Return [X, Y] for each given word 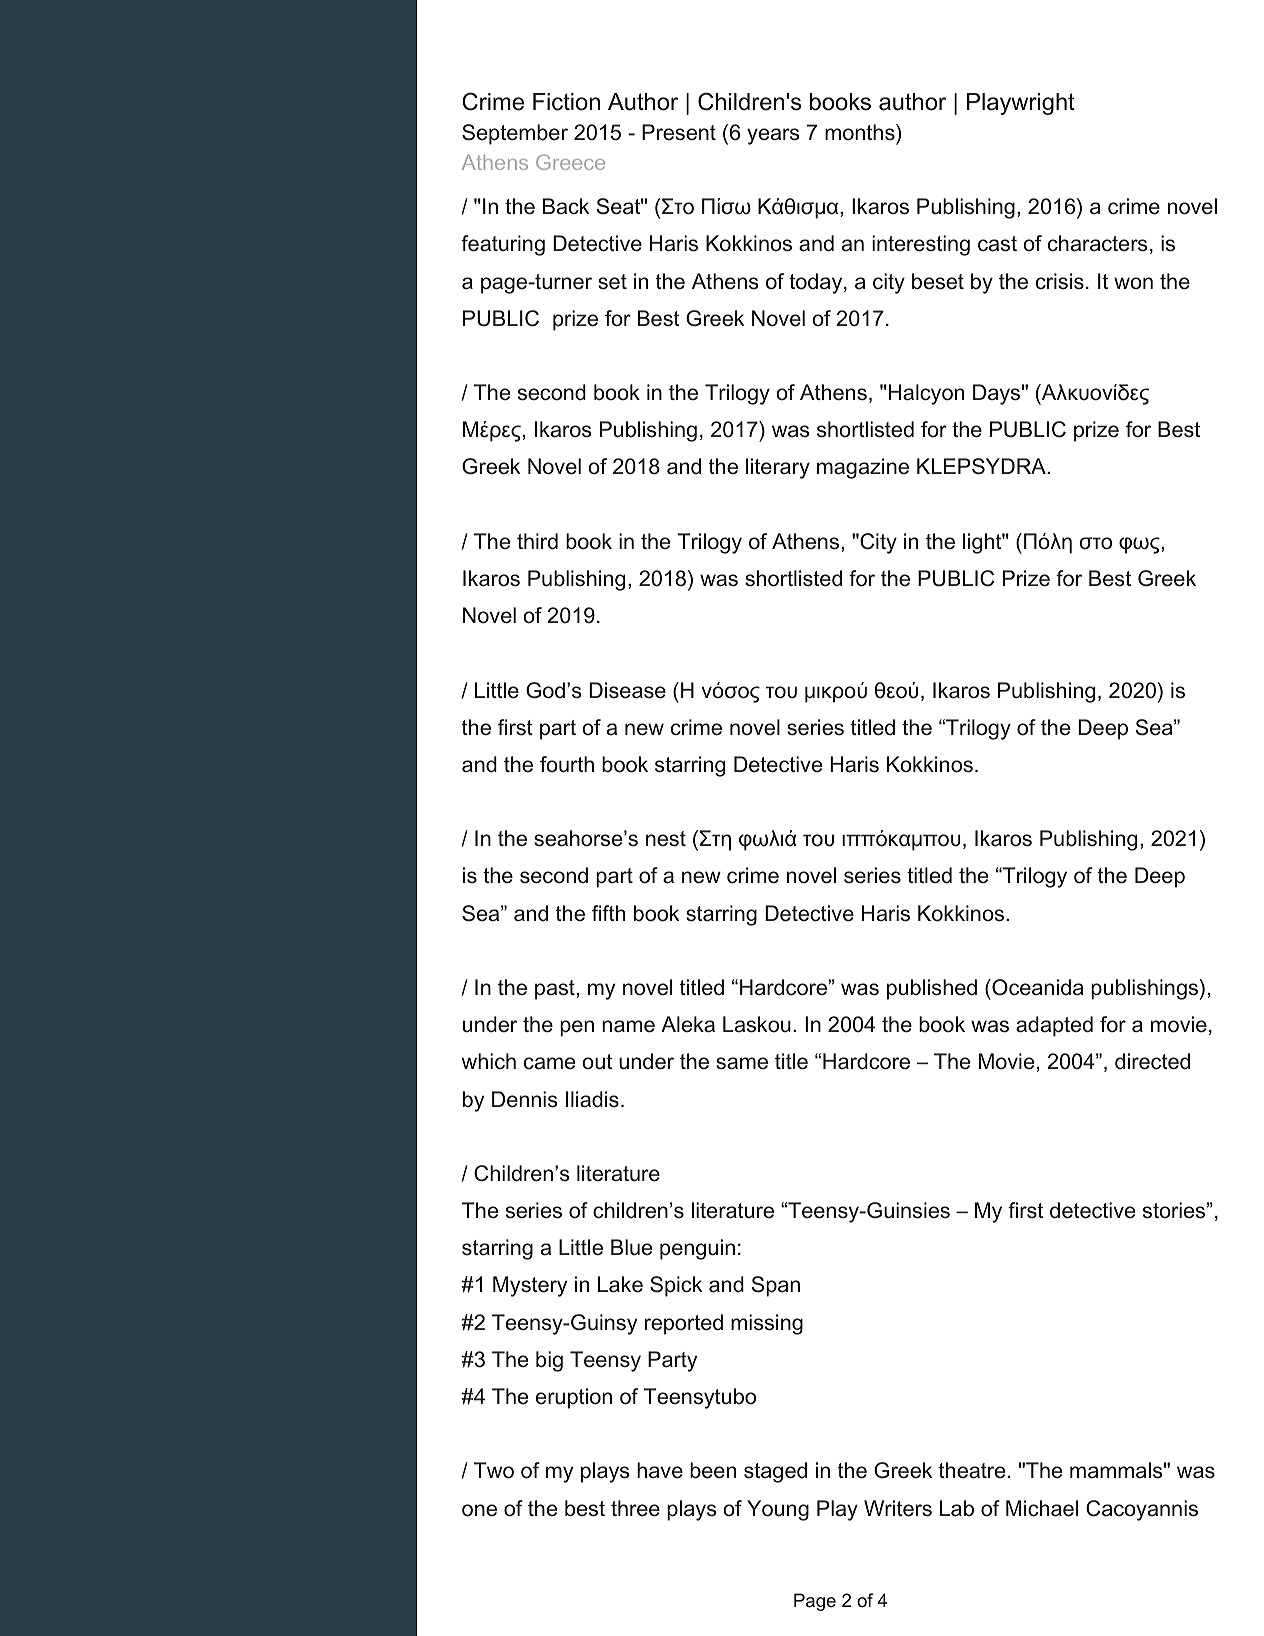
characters [1098, 243]
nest [666, 839]
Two [494, 1470]
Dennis [525, 1099]
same [742, 1063]
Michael [1042, 1508]
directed [1152, 1061]
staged [775, 1472]
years [773, 136]
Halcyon [926, 394]
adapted [1054, 1026]
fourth [567, 764]
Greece [570, 162]
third [537, 541]
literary [778, 468]
